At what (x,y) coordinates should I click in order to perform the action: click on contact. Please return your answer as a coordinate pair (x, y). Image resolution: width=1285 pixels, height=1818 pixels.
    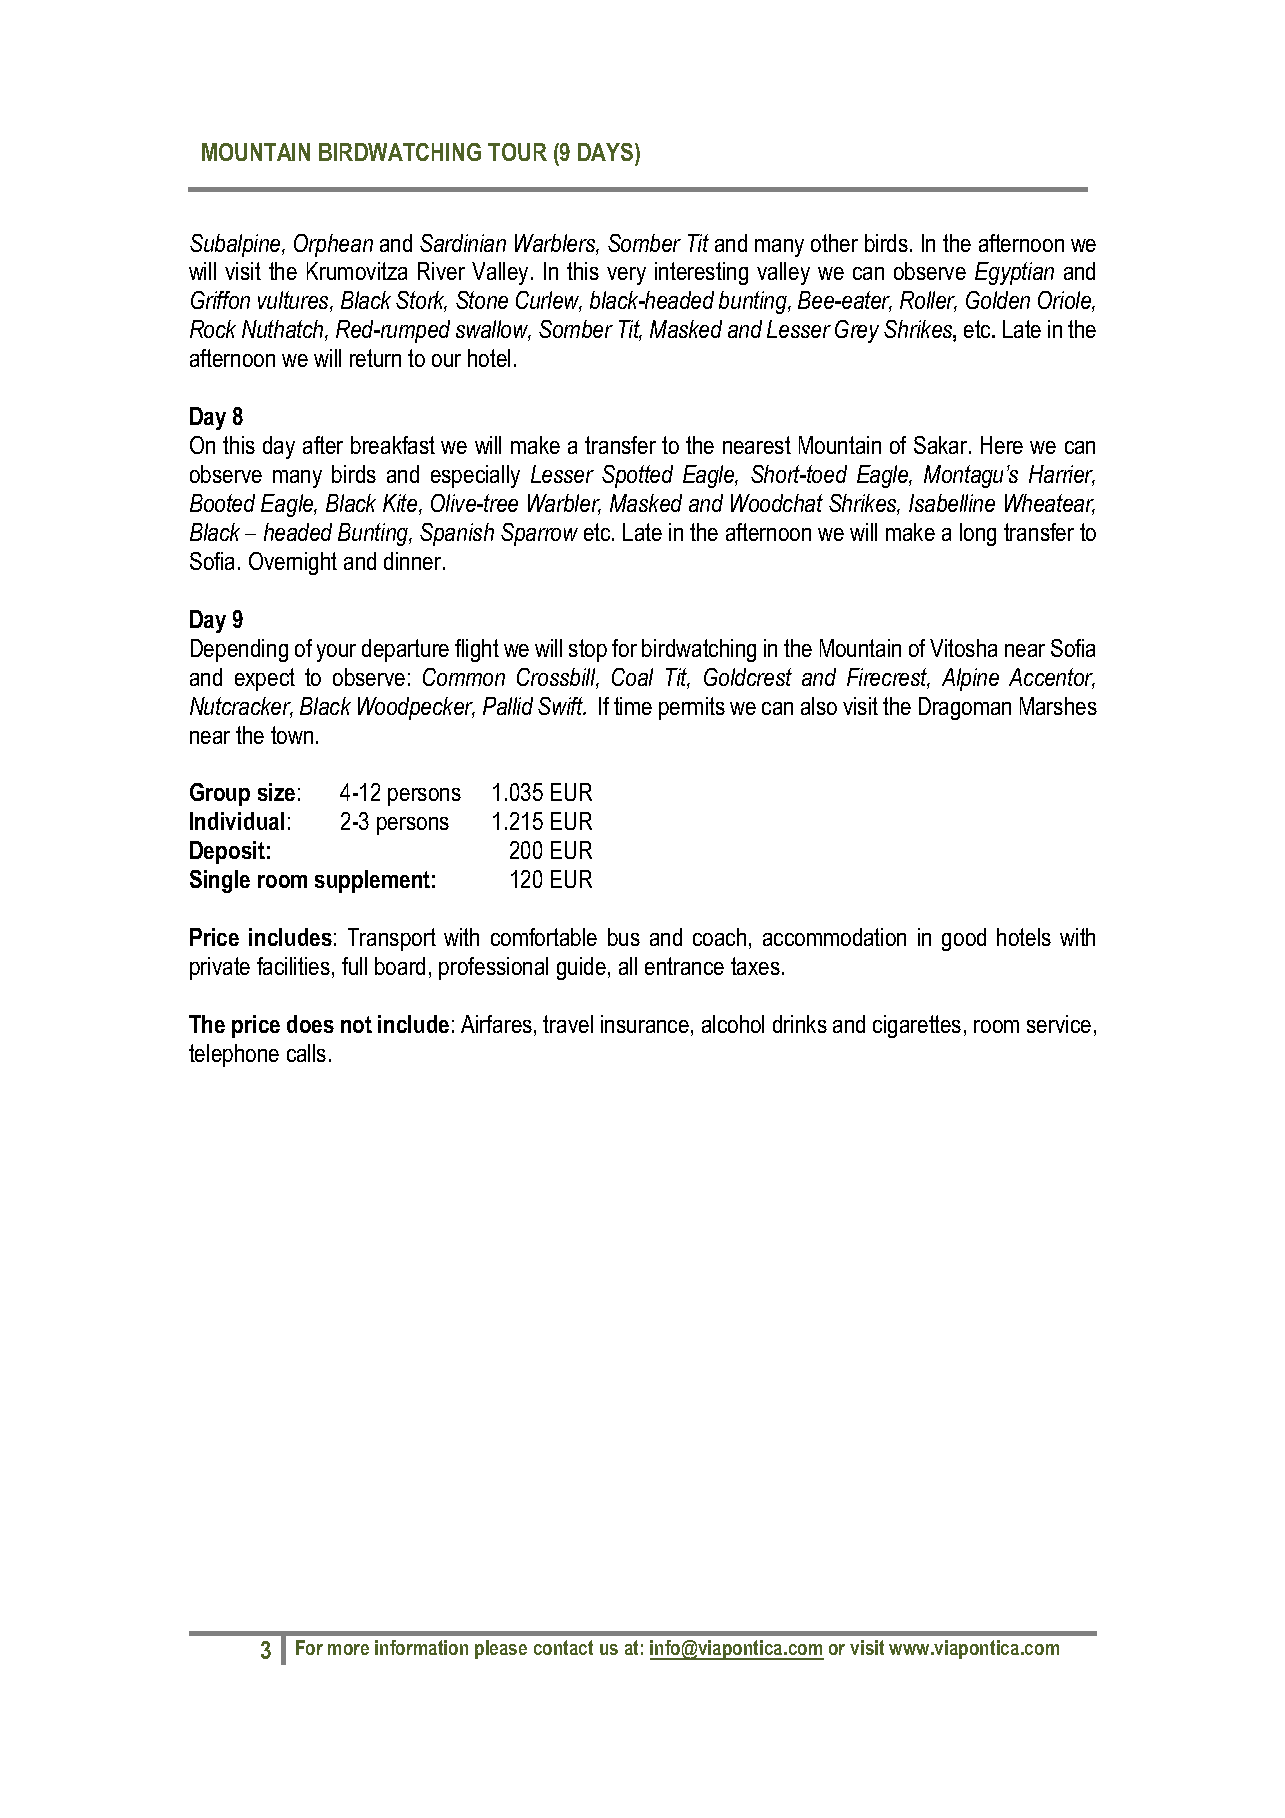
    Looking at the image, I should click on (563, 1647).
